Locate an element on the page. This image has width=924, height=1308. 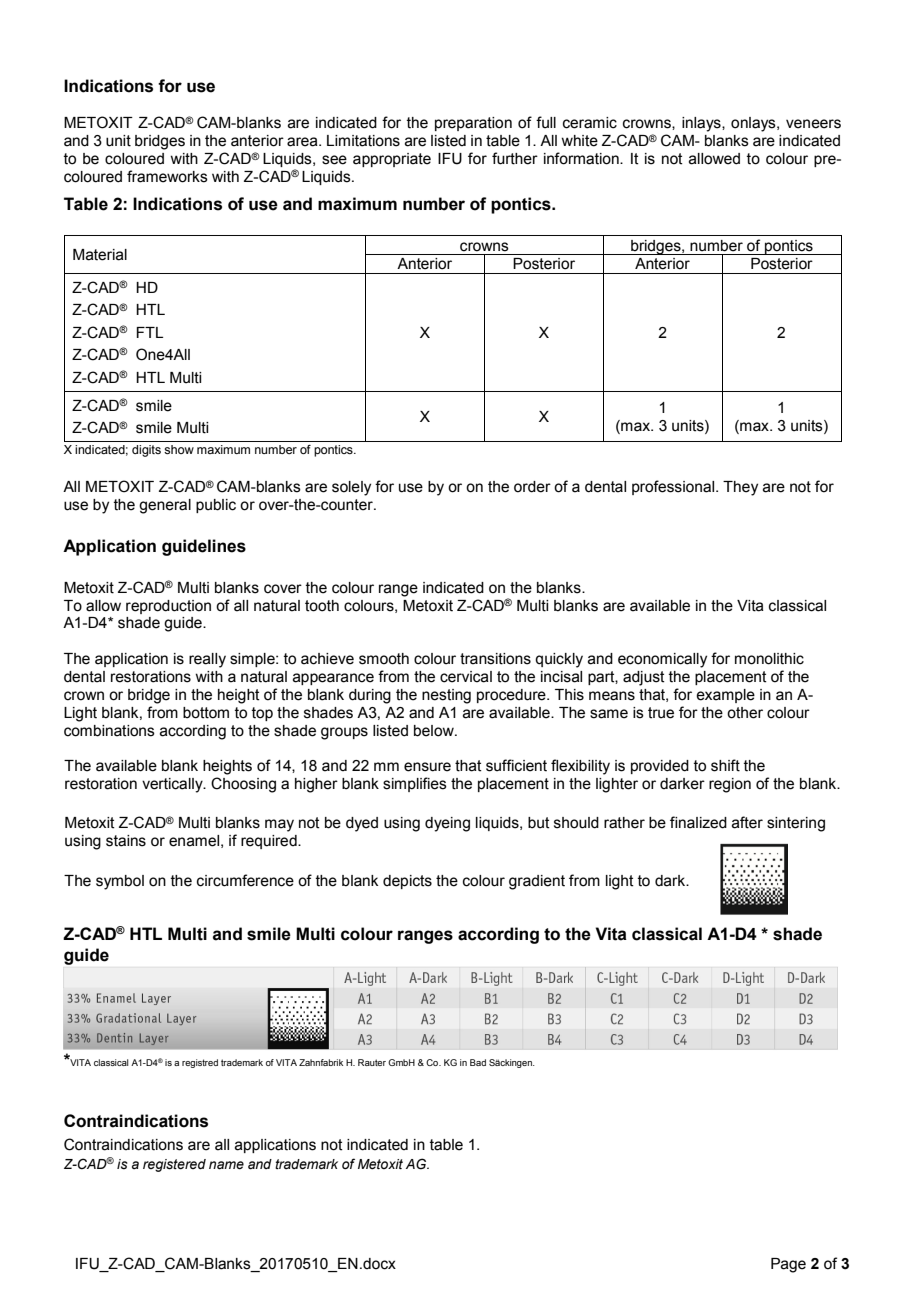
Page is located at coordinates (788, 1265).
